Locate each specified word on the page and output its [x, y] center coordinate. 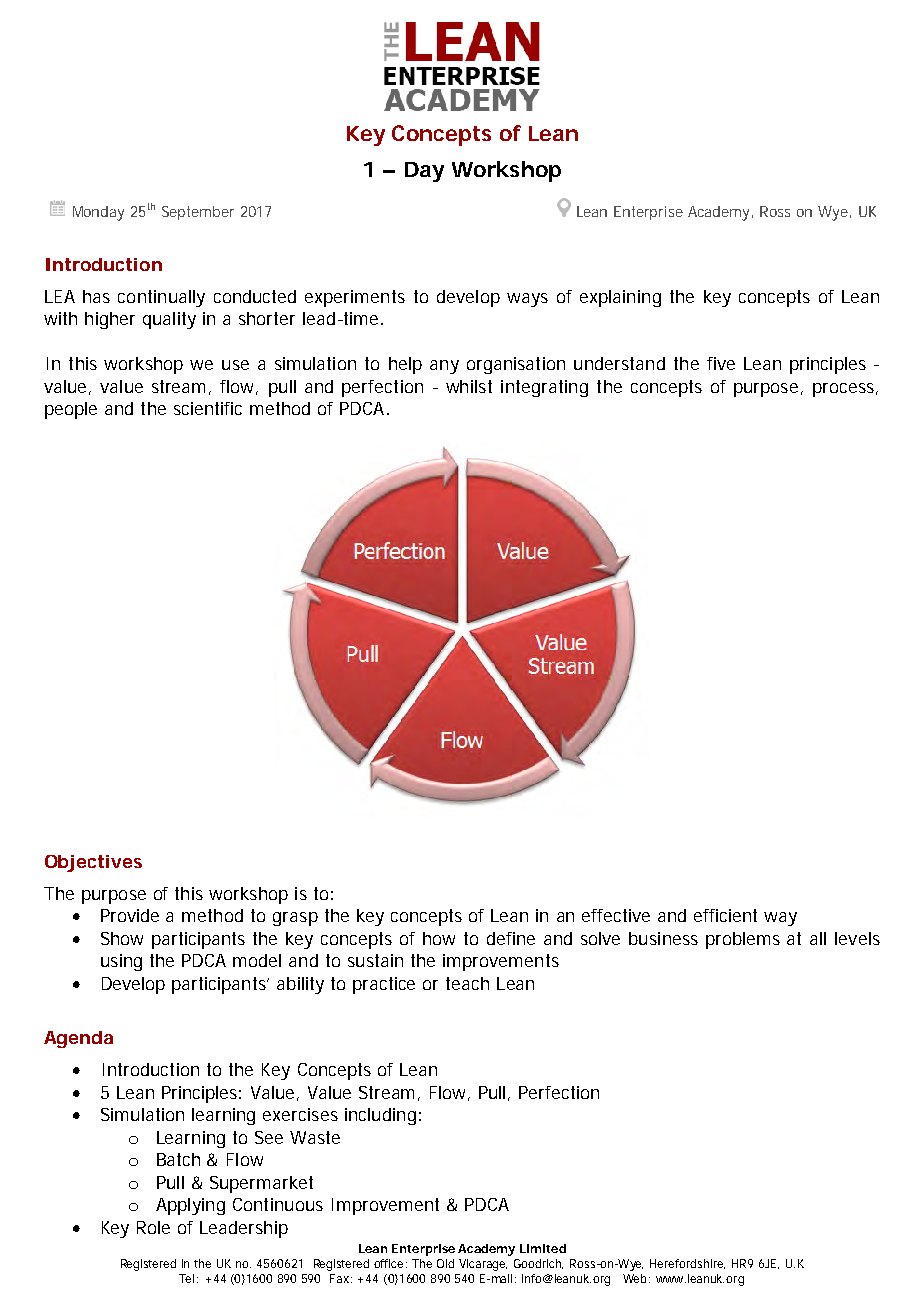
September [198, 213]
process [845, 390]
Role [153, 1227]
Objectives [93, 863]
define [511, 938]
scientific [208, 408]
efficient [725, 915]
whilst [469, 386]
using [121, 962]
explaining [620, 298]
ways [527, 300]
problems [743, 940]
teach [467, 983]
